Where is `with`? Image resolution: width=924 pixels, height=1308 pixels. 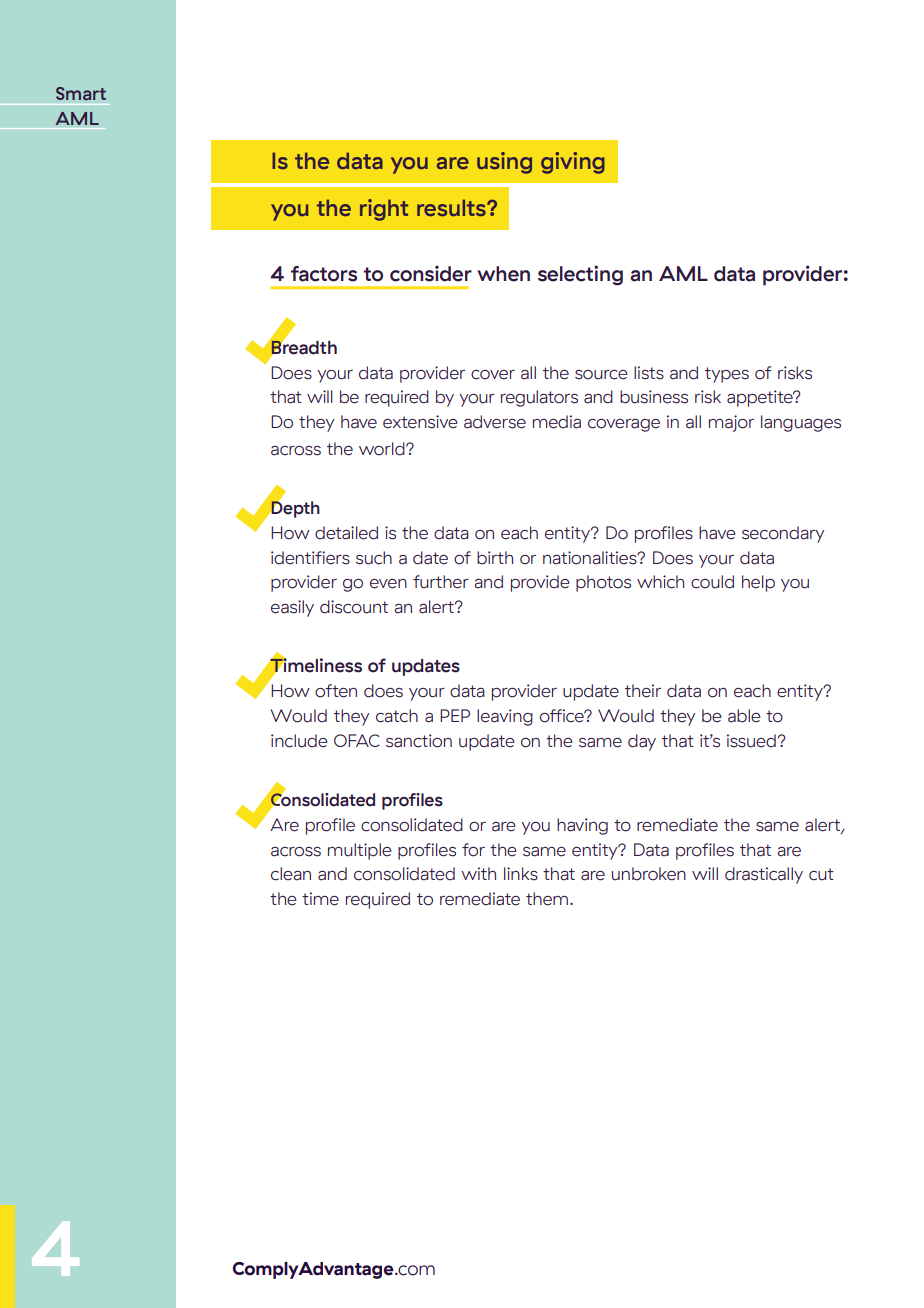 with is located at coordinates (478, 873).
